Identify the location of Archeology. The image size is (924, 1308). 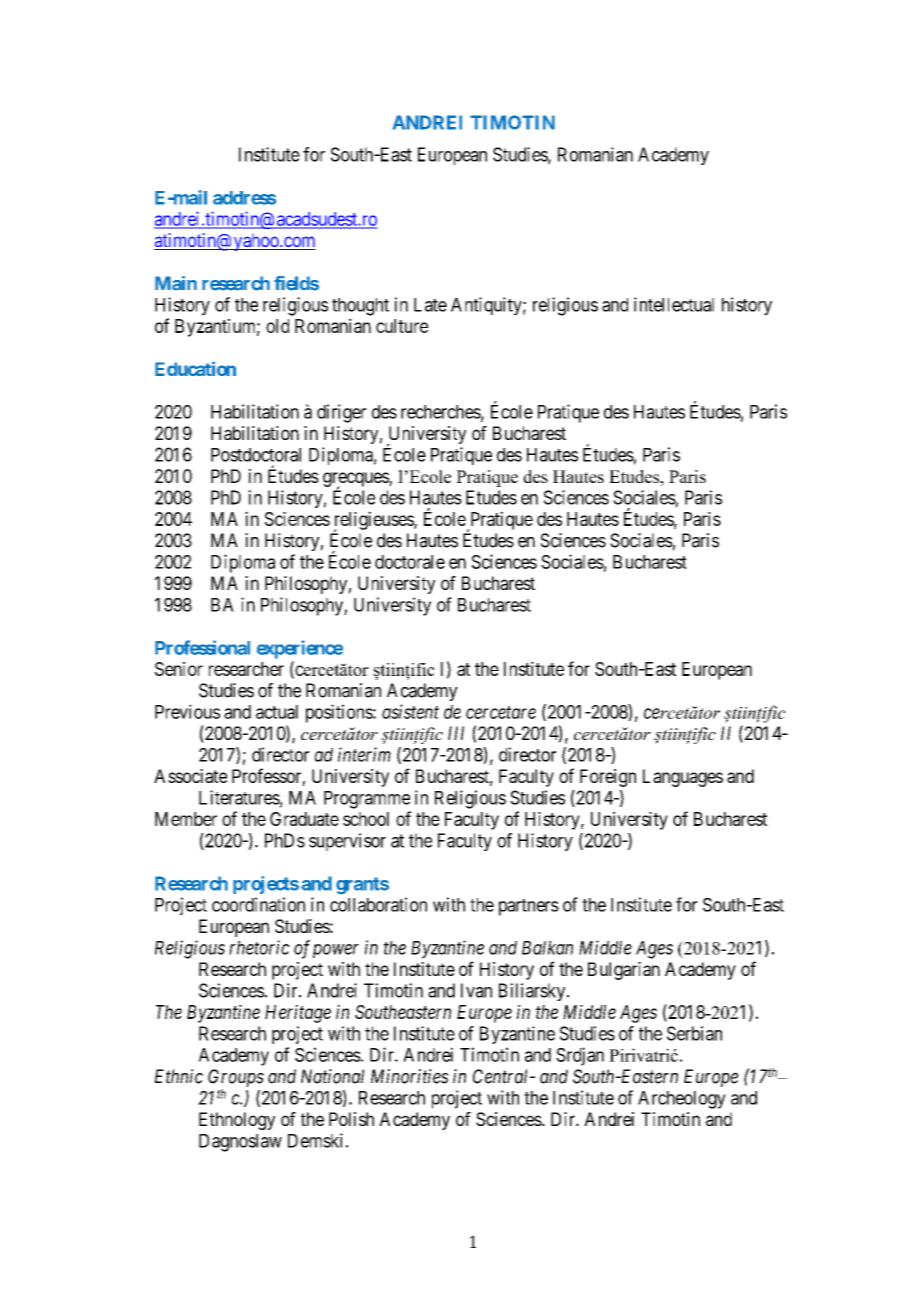
(682, 1100).
